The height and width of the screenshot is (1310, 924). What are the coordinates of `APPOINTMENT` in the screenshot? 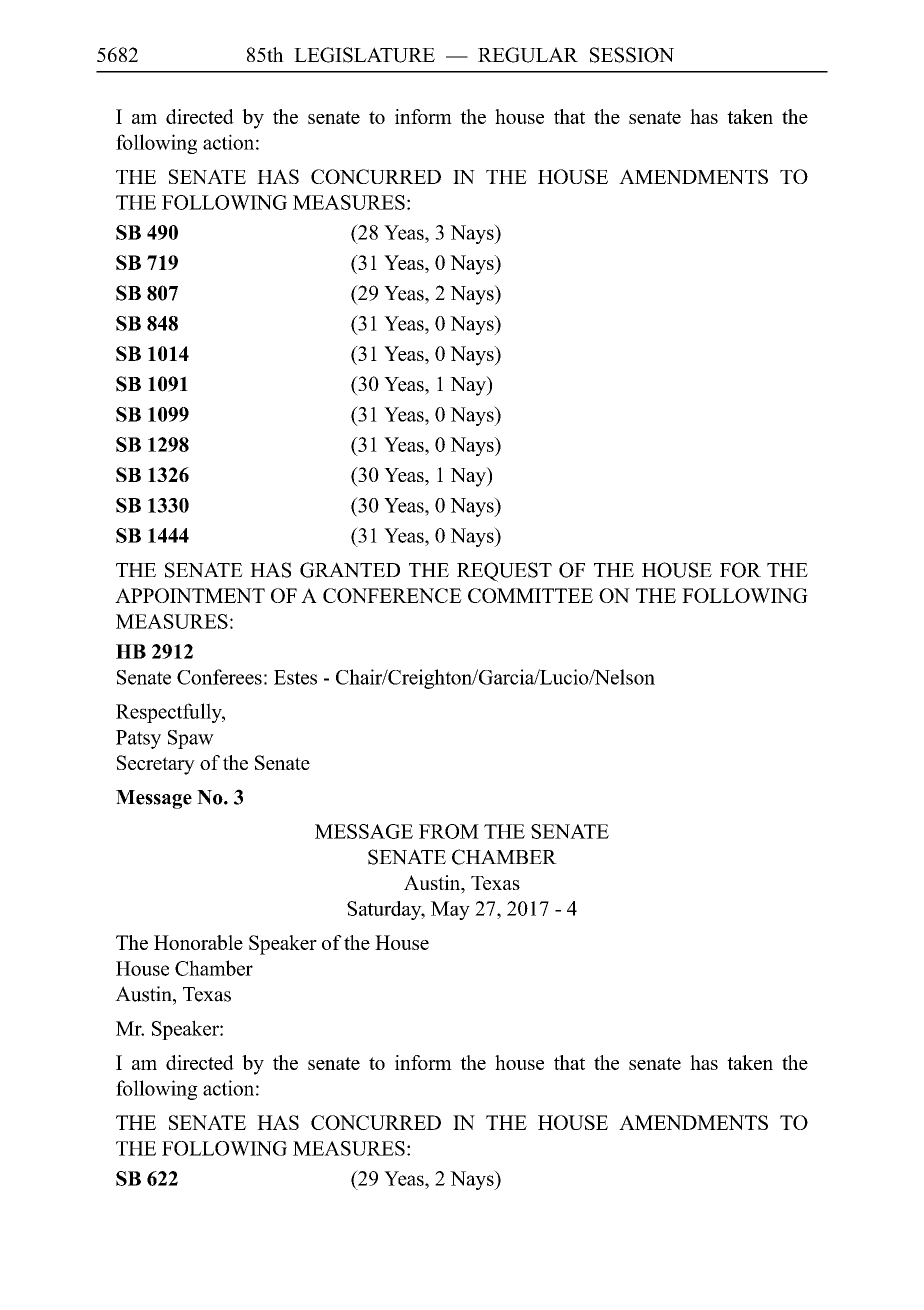 It's located at (190, 595).
